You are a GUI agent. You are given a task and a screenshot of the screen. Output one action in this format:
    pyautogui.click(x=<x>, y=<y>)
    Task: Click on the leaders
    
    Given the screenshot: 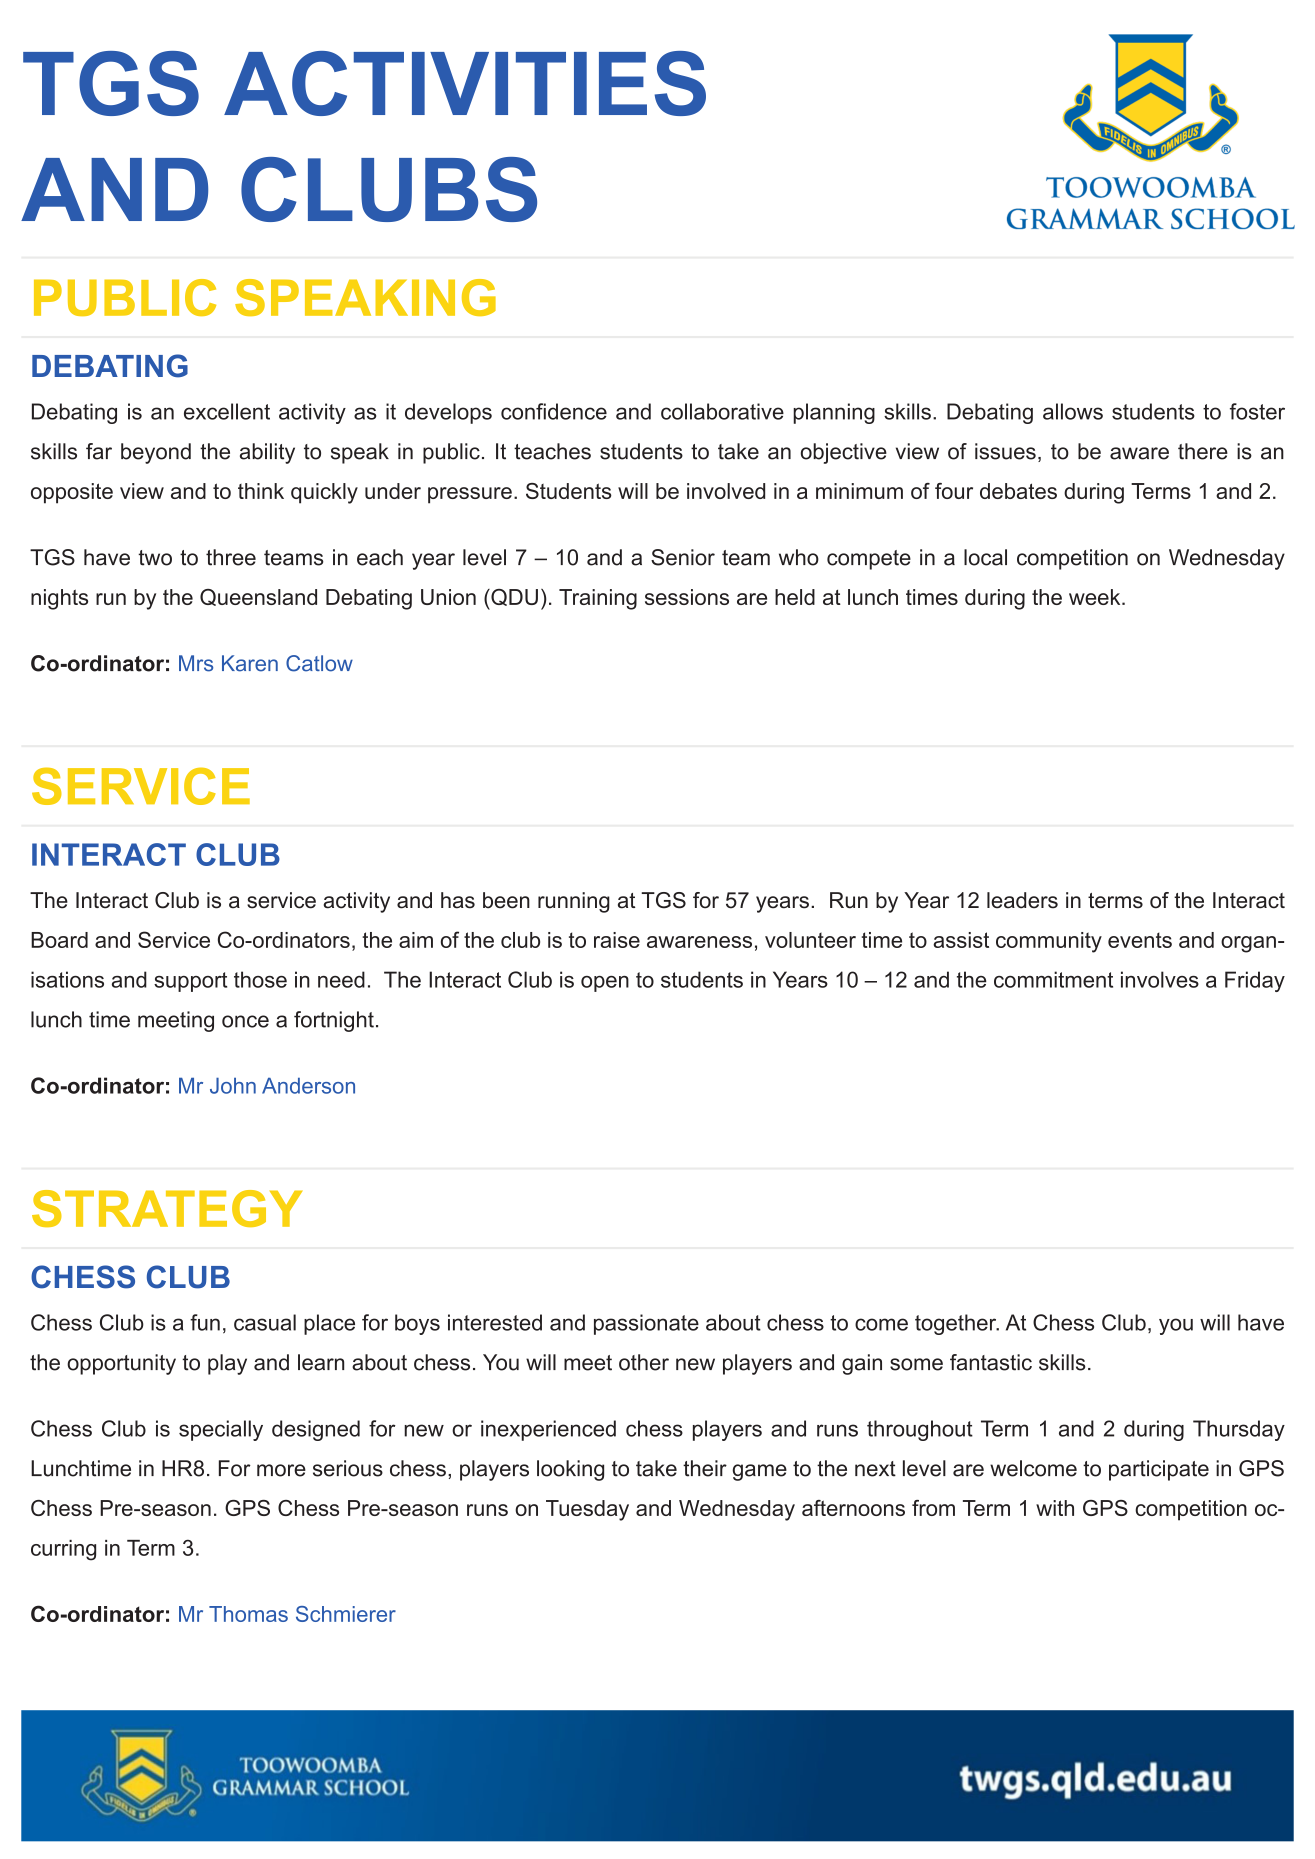 What is the action you would take?
    pyautogui.click(x=1022, y=900)
